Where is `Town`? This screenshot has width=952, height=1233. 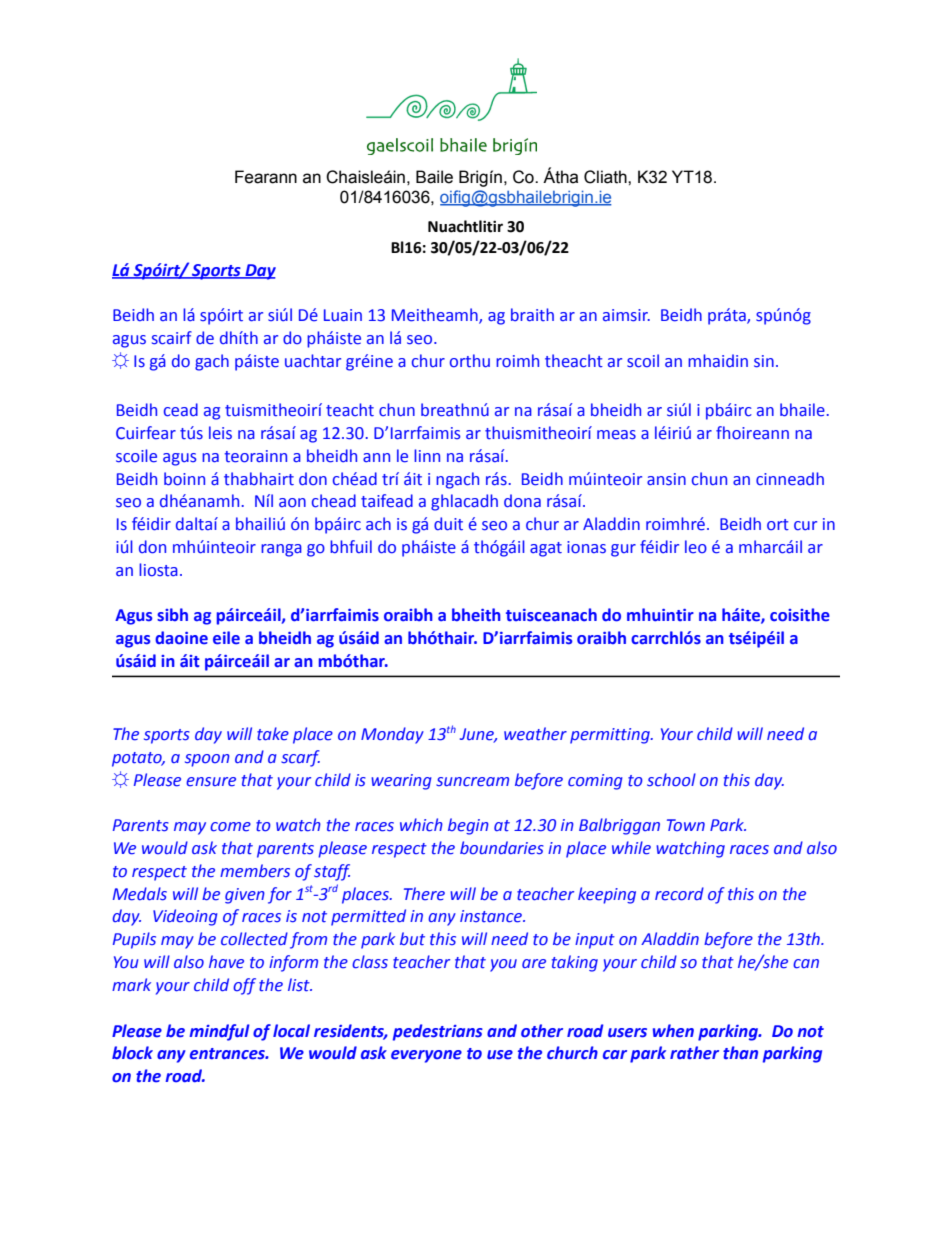 Town is located at coordinates (686, 825).
